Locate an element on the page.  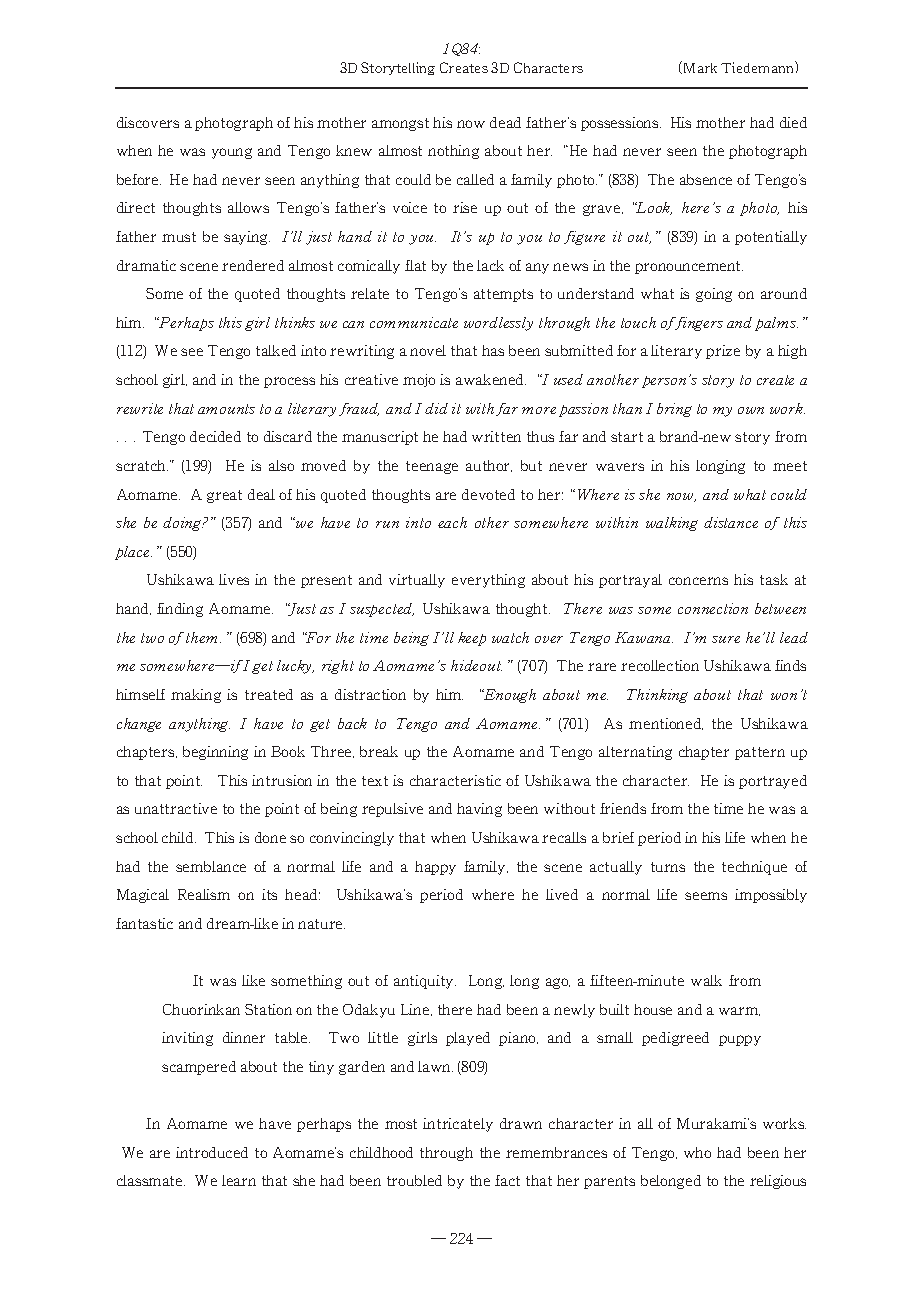
recollection is located at coordinates (660, 665).
